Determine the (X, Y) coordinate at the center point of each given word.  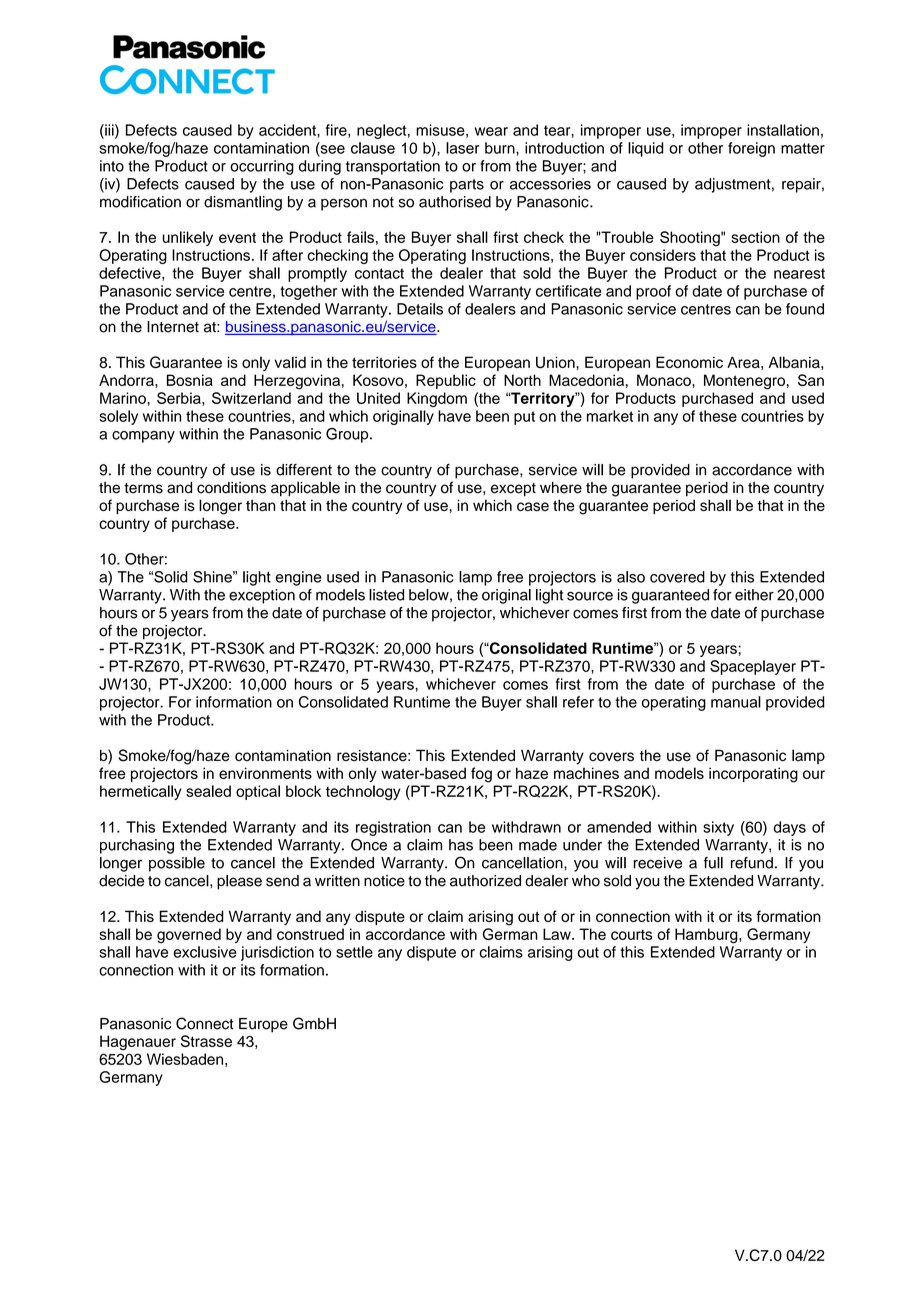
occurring (262, 167)
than (260, 505)
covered (677, 577)
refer (578, 702)
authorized (485, 881)
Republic (446, 381)
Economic (689, 362)
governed (189, 936)
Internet (173, 327)
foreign (751, 149)
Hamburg (707, 936)
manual (736, 702)
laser (462, 148)
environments (265, 773)
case (533, 506)
